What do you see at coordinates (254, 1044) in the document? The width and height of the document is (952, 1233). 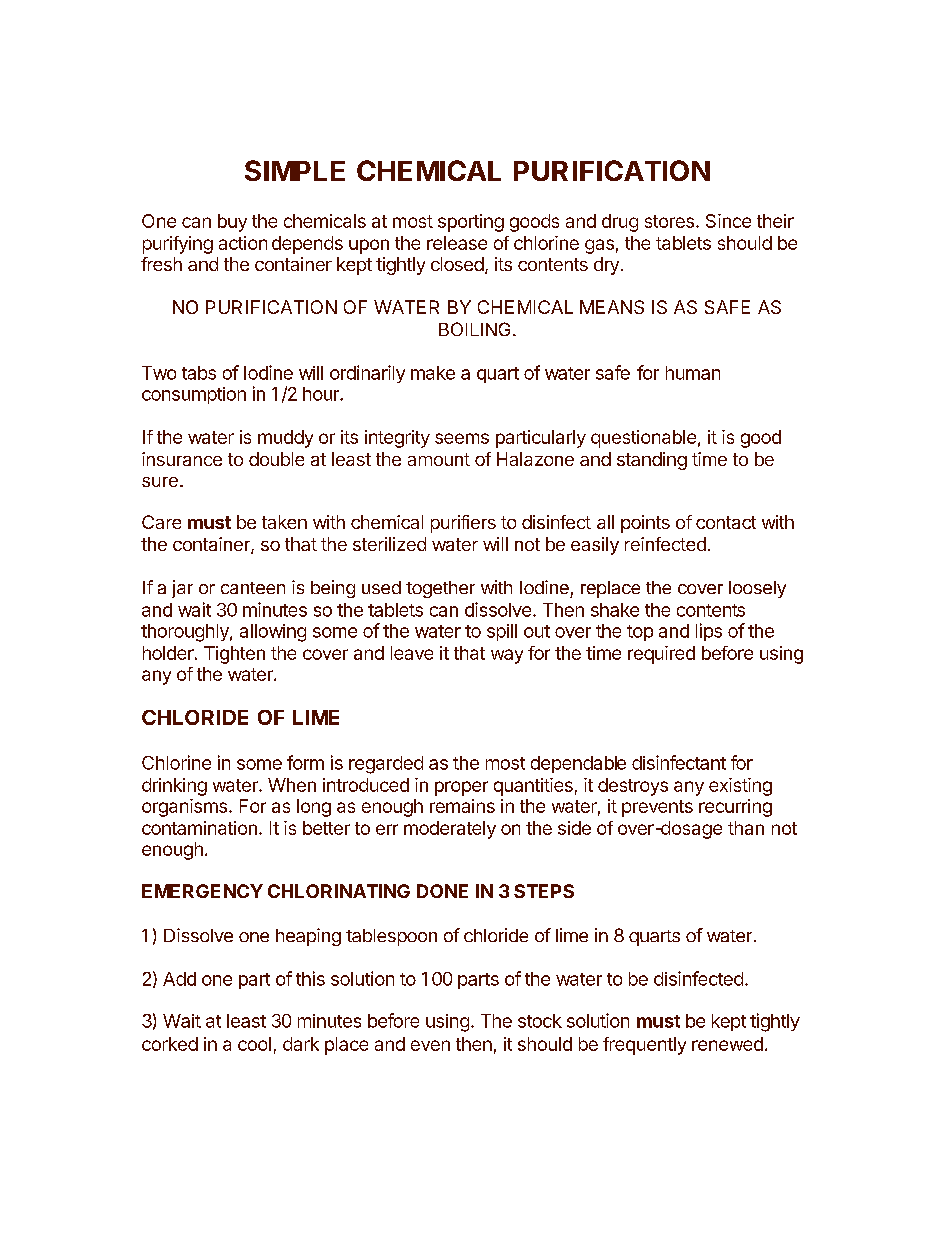 I see `cool` at bounding box center [254, 1044].
